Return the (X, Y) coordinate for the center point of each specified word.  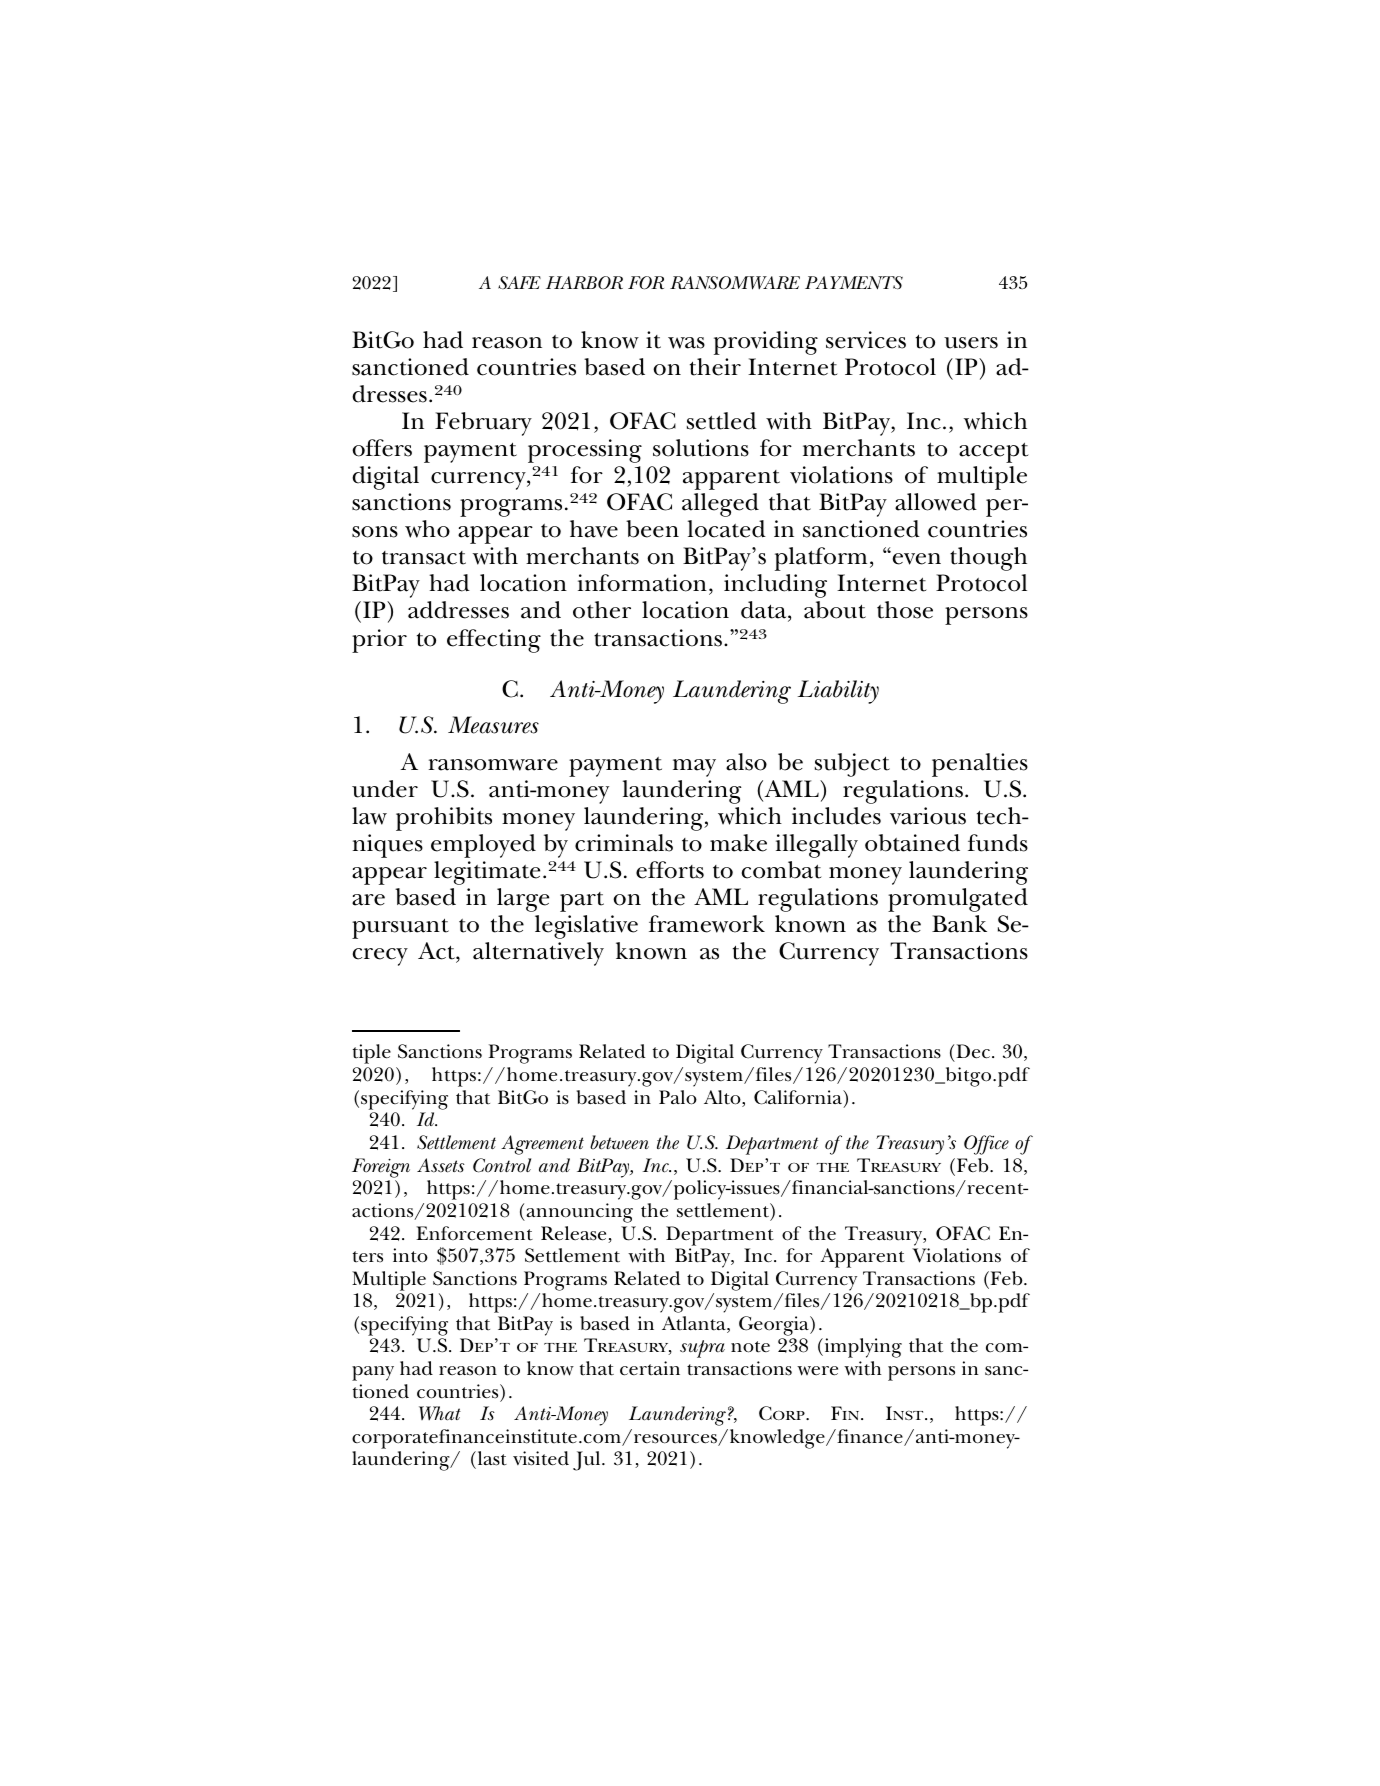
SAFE (519, 282)
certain (650, 1368)
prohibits (444, 819)
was (686, 343)
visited (541, 1458)
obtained (912, 843)
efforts (670, 870)
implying (862, 1348)
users (971, 343)
